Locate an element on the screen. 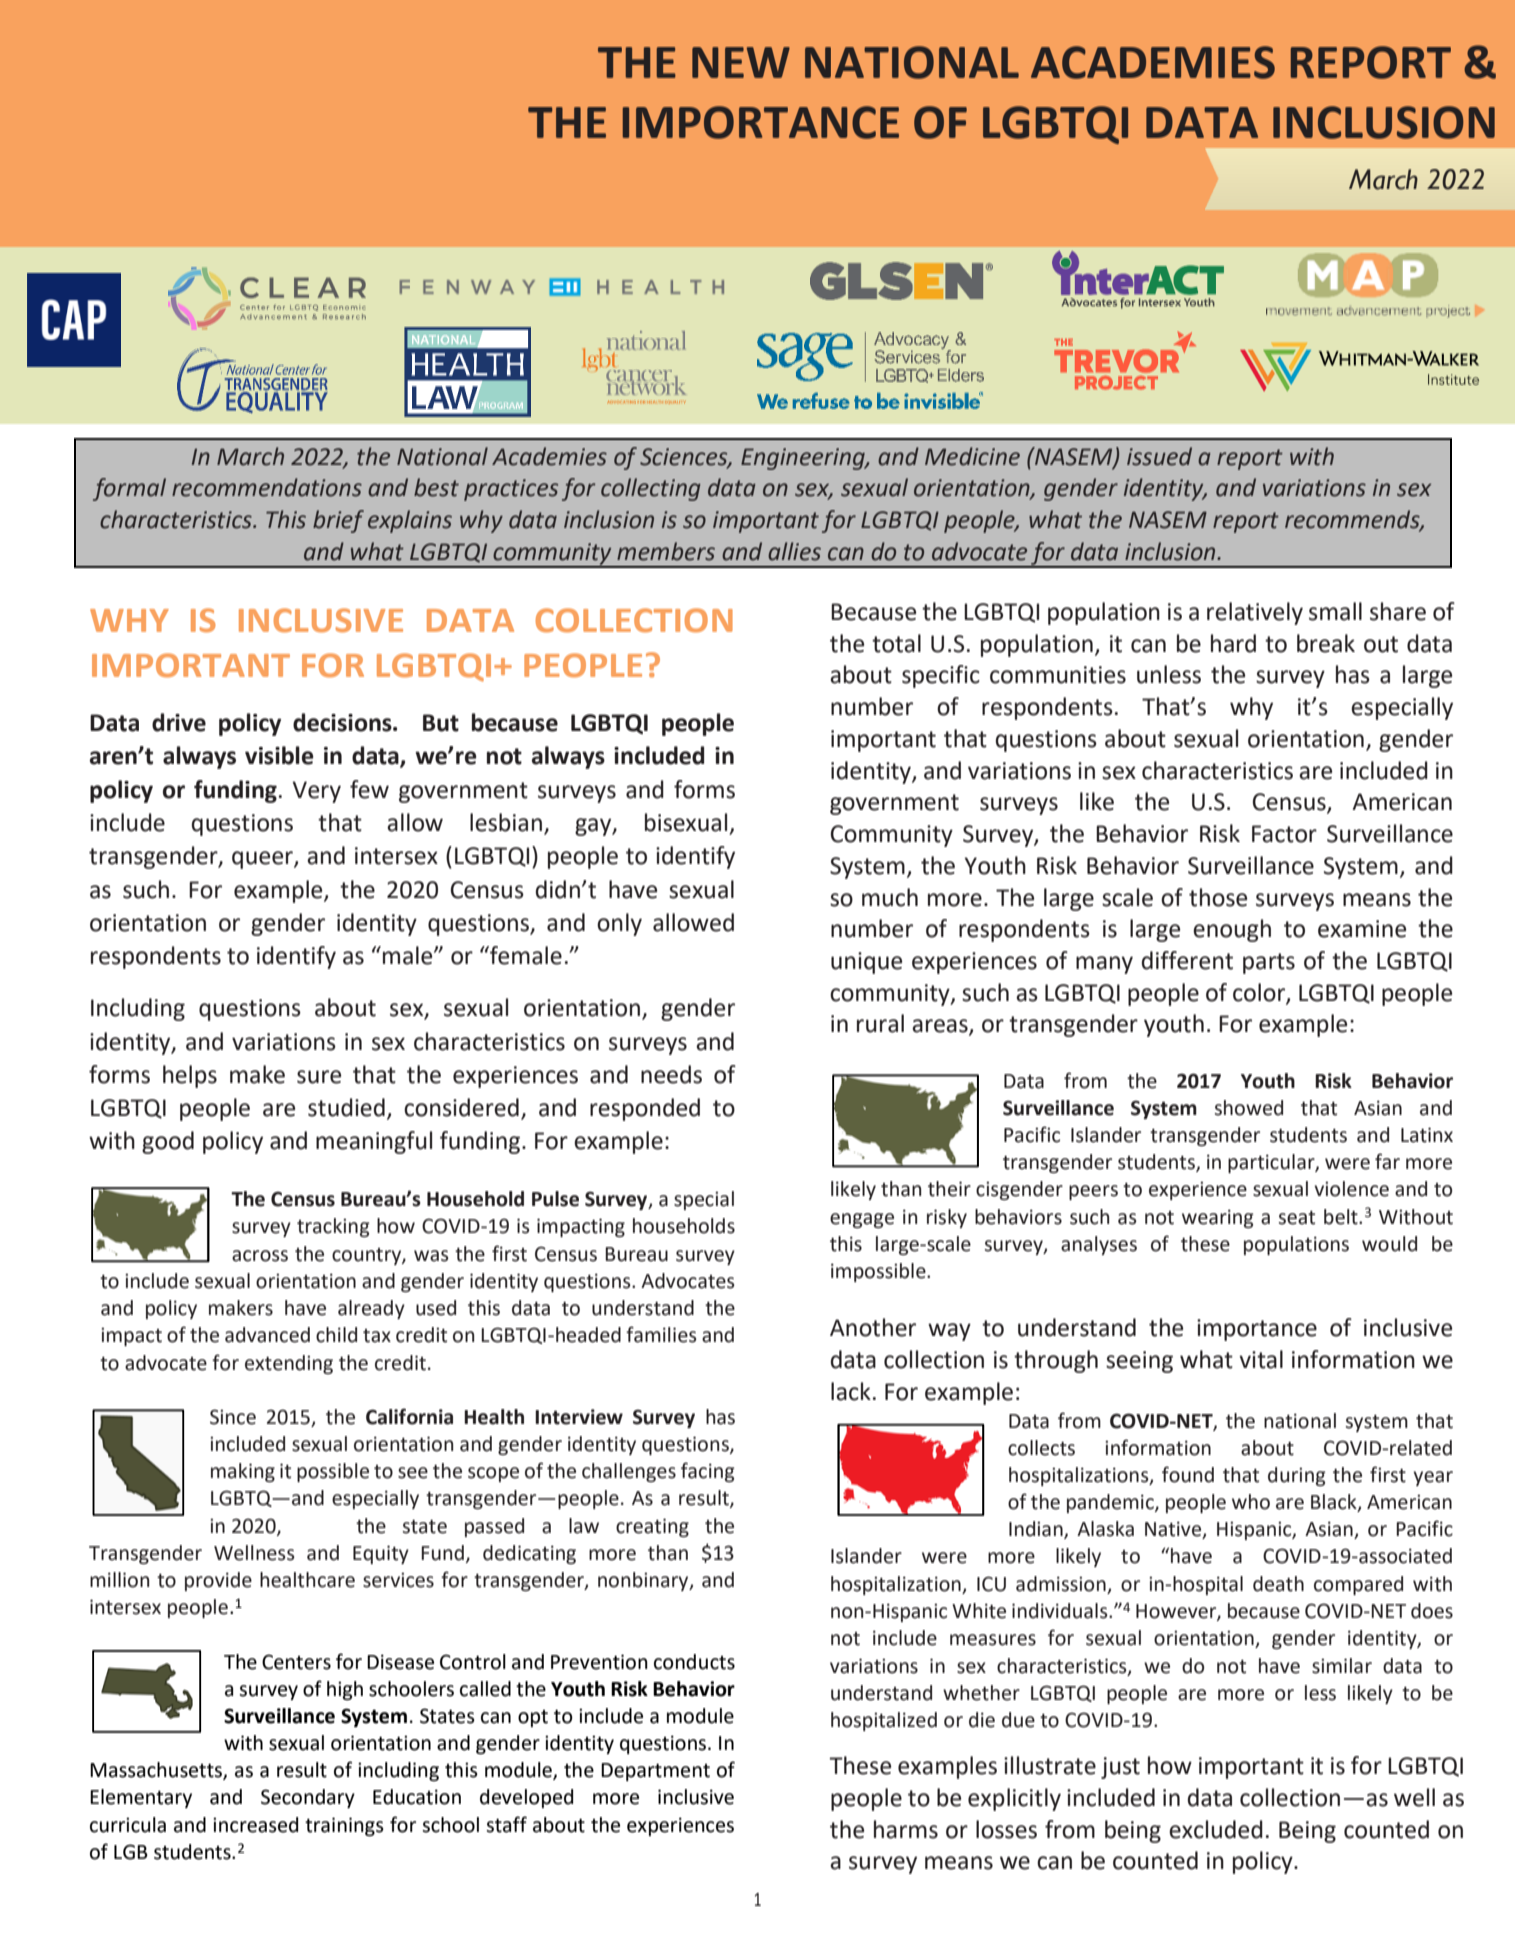 This screenshot has height=1960, width=1515. queer is located at coordinates (263, 860).
